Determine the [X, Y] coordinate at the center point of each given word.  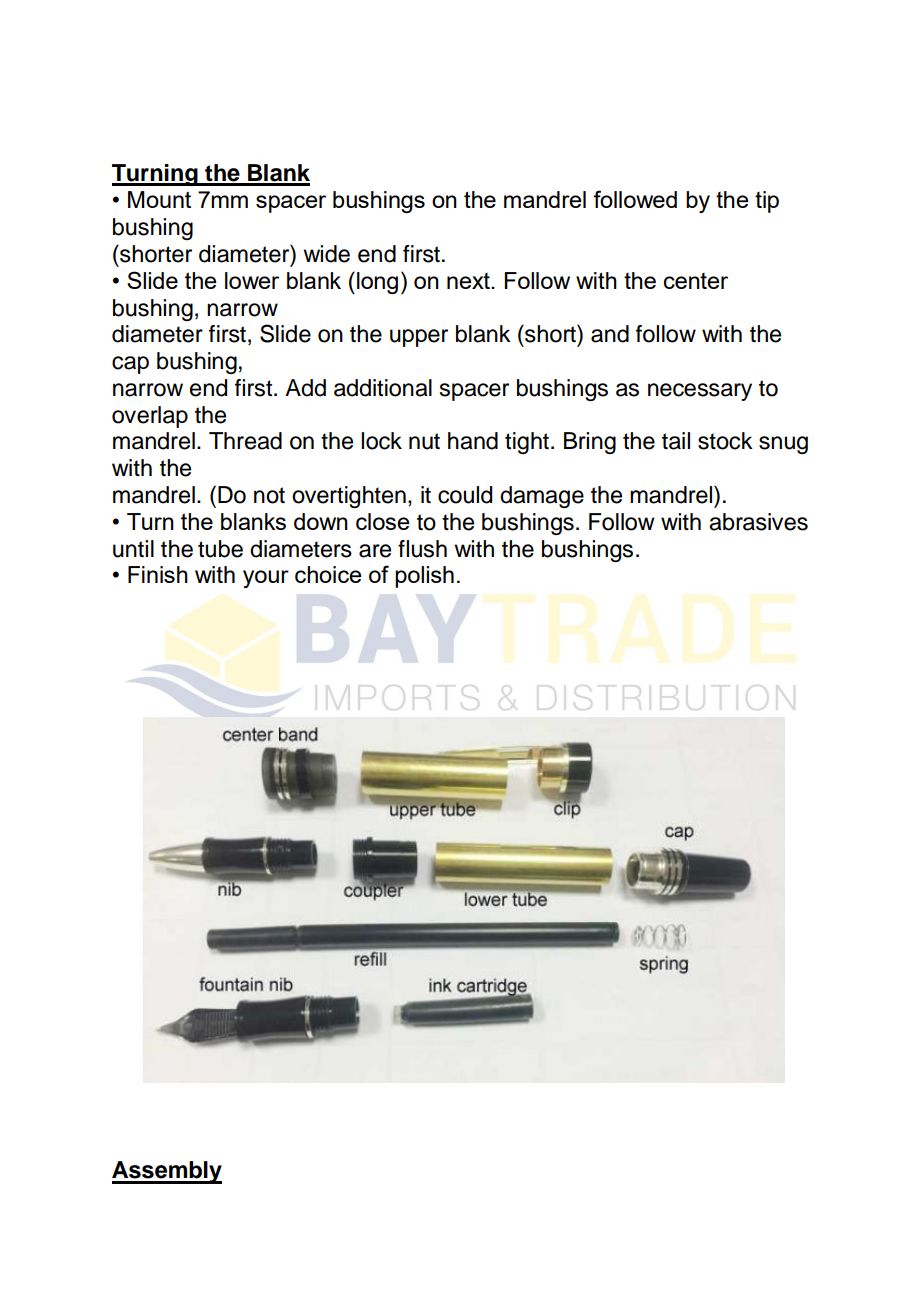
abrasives [758, 522]
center [696, 281]
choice [328, 574]
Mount [159, 199]
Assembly [167, 1172]
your [266, 579]
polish [424, 577]
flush [422, 549]
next [469, 281]
